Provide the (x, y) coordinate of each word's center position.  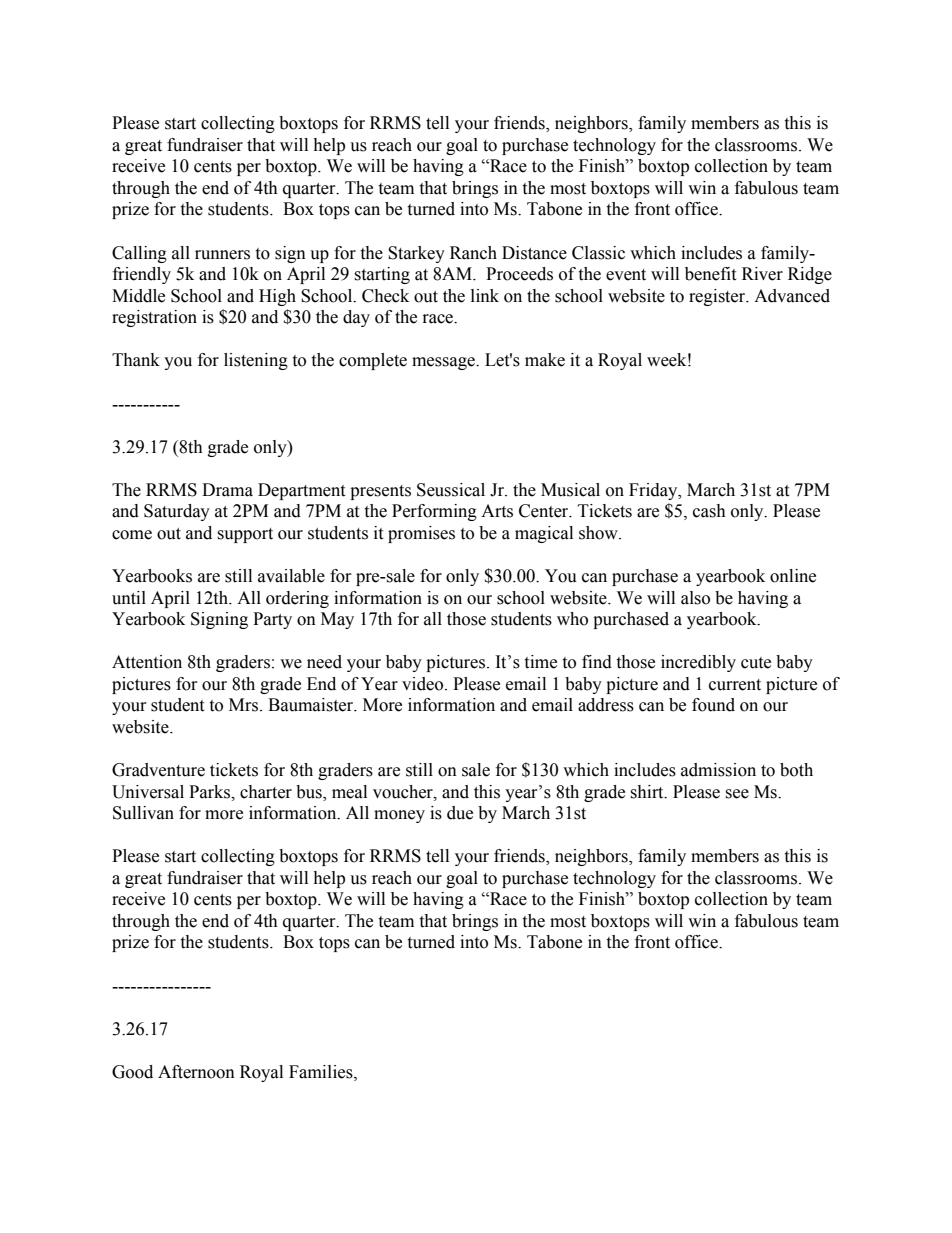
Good (132, 1072)
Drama (227, 490)
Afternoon (196, 1072)
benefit (710, 274)
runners (222, 255)
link (485, 295)
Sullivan (143, 813)
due (460, 813)
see (737, 794)
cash (709, 511)
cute (756, 663)
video (424, 684)
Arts (497, 511)
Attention (147, 662)
